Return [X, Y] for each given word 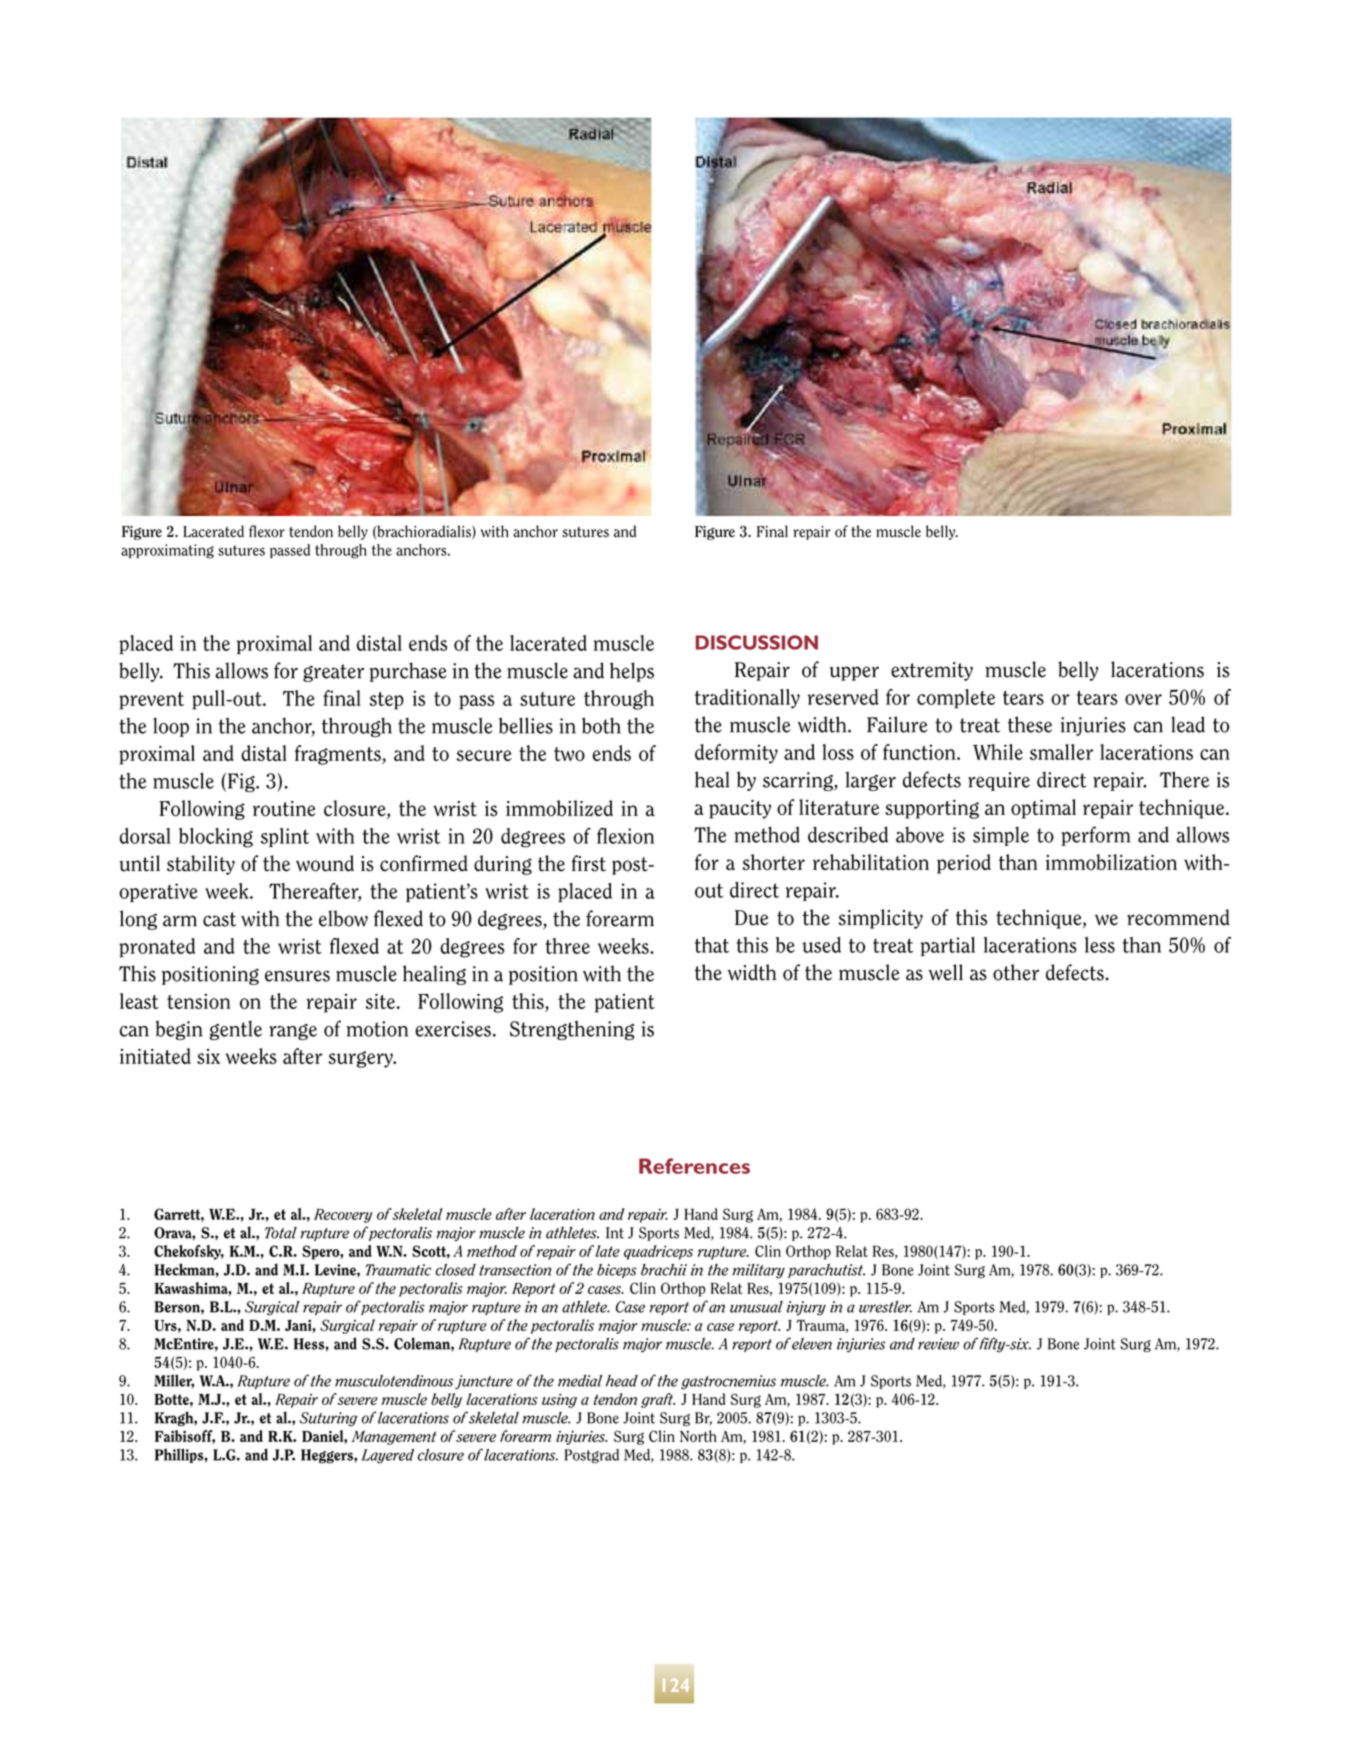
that [712, 945]
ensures [297, 976]
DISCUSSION [757, 642]
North [698, 1436]
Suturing [328, 1419]
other [1016, 972]
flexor [267, 531]
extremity [932, 671]
